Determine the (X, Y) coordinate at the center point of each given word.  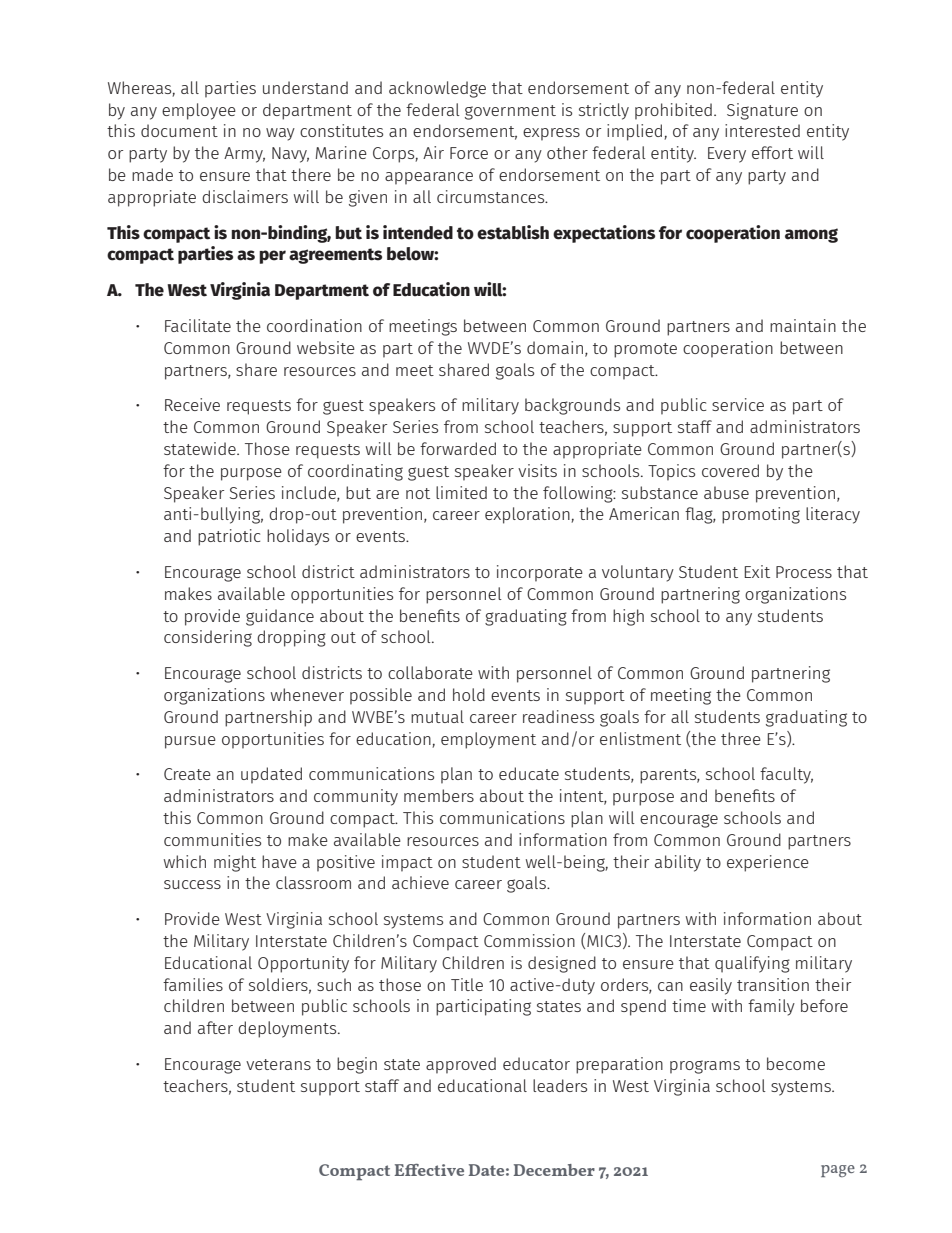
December (554, 1170)
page (838, 1171)
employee (199, 111)
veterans (278, 1064)
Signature (762, 111)
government (510, 112)
